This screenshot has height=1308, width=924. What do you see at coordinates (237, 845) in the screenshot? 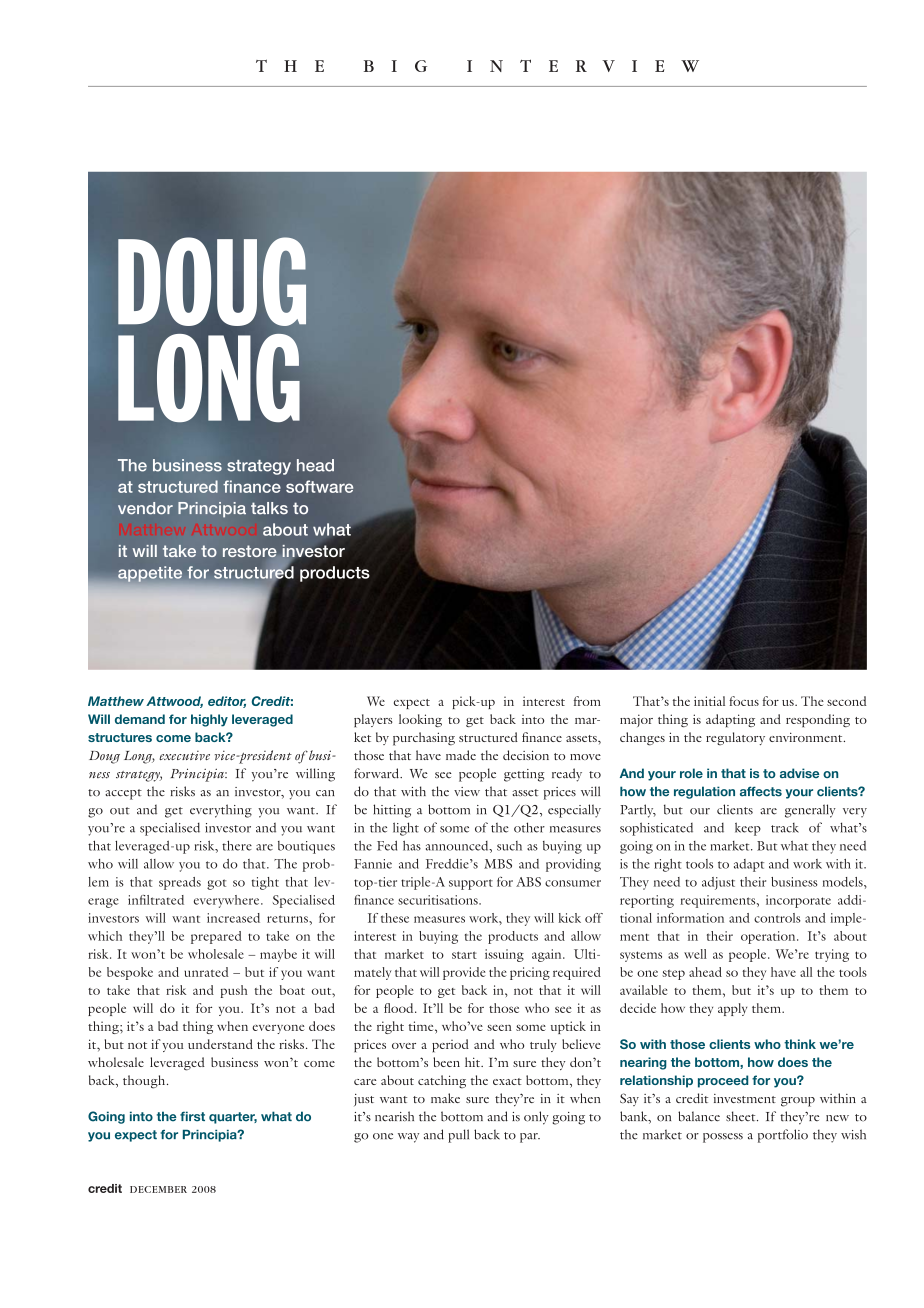
I see `there` at bounding box center [237, 845].
